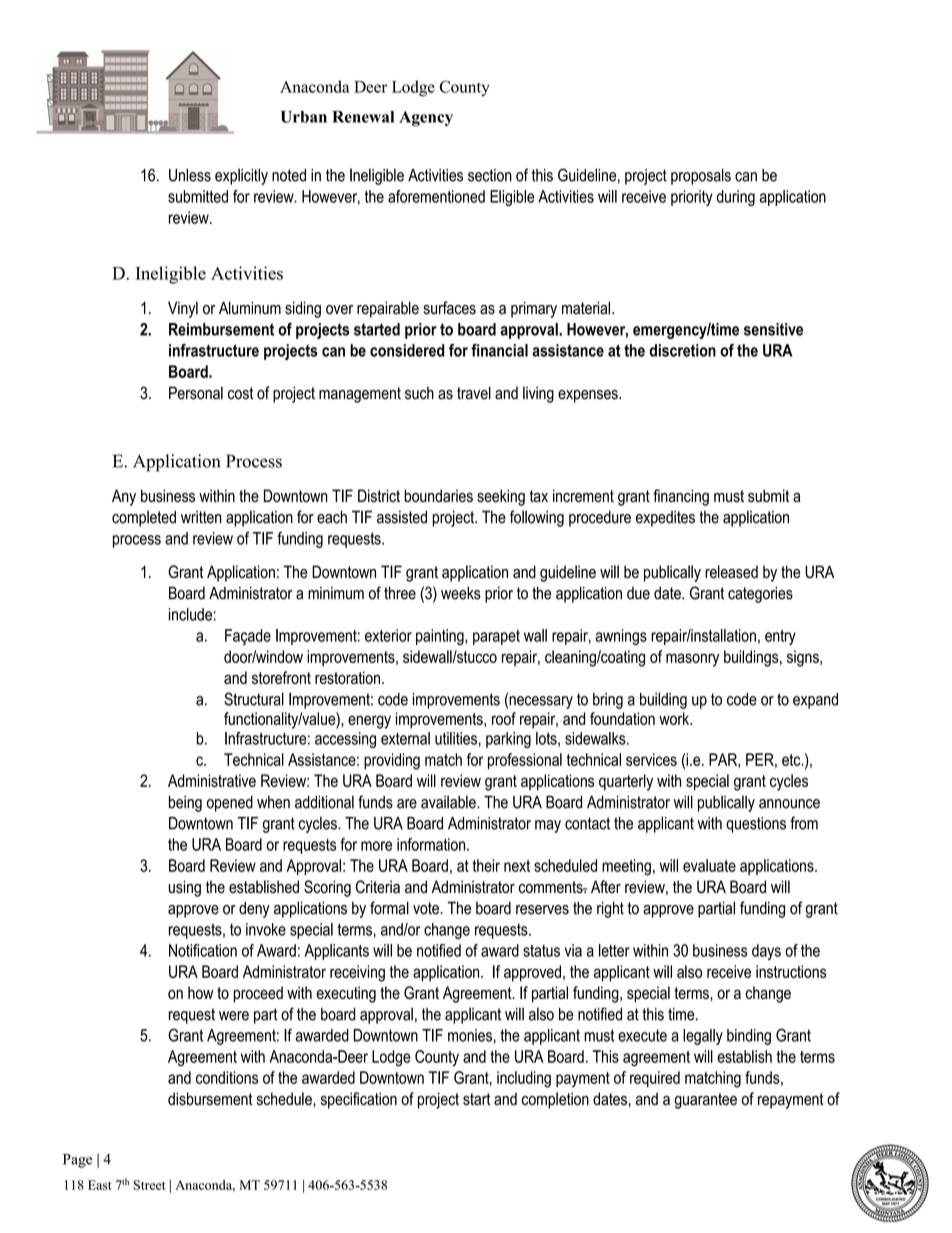 This screenshot has height=1233, width=952. What do you see at coordinates (149, 1185) in the screenshot?
I see `Street` at bounding box center [149, 1185].
